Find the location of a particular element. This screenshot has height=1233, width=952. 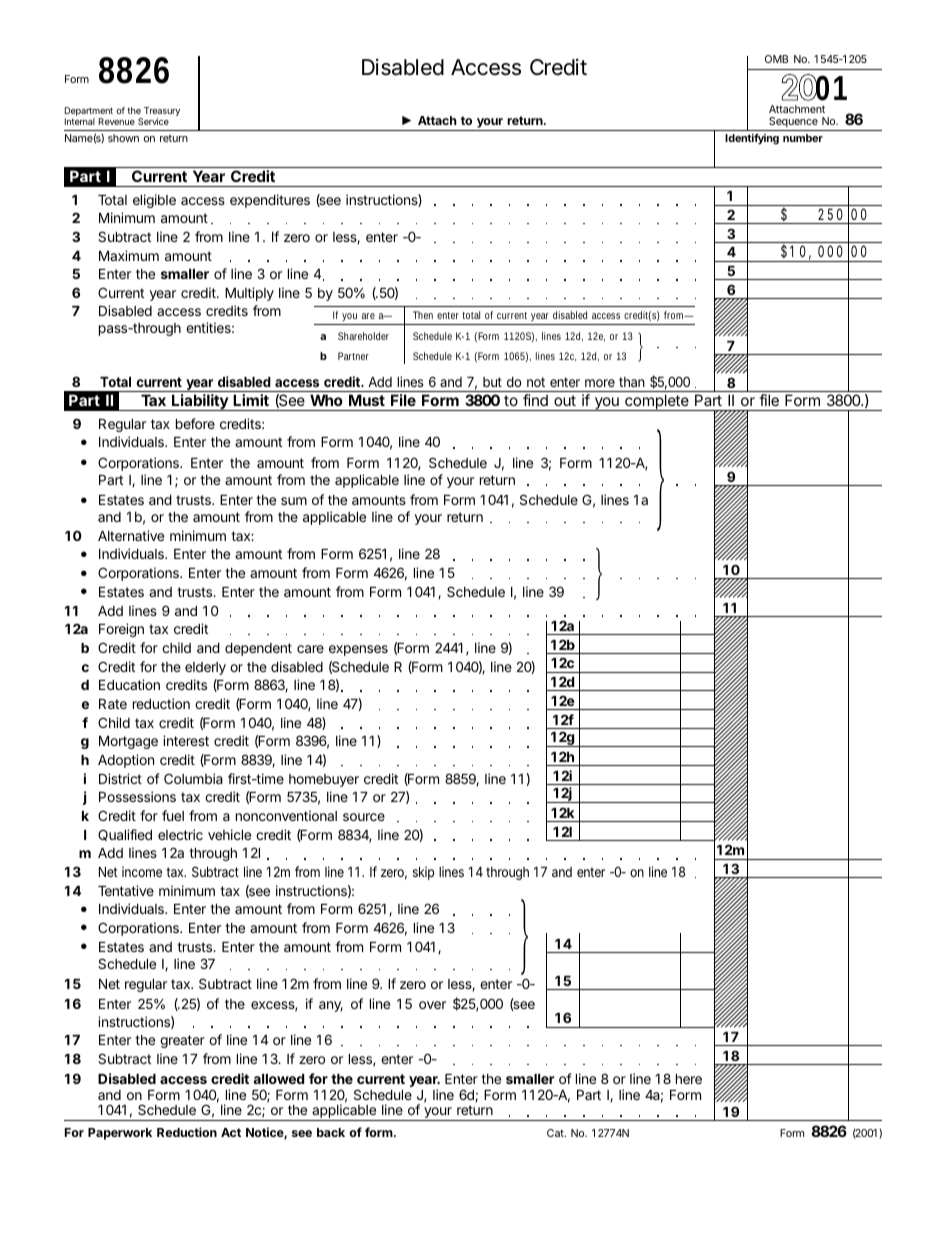

complete is located at coordinates (656, 402).
